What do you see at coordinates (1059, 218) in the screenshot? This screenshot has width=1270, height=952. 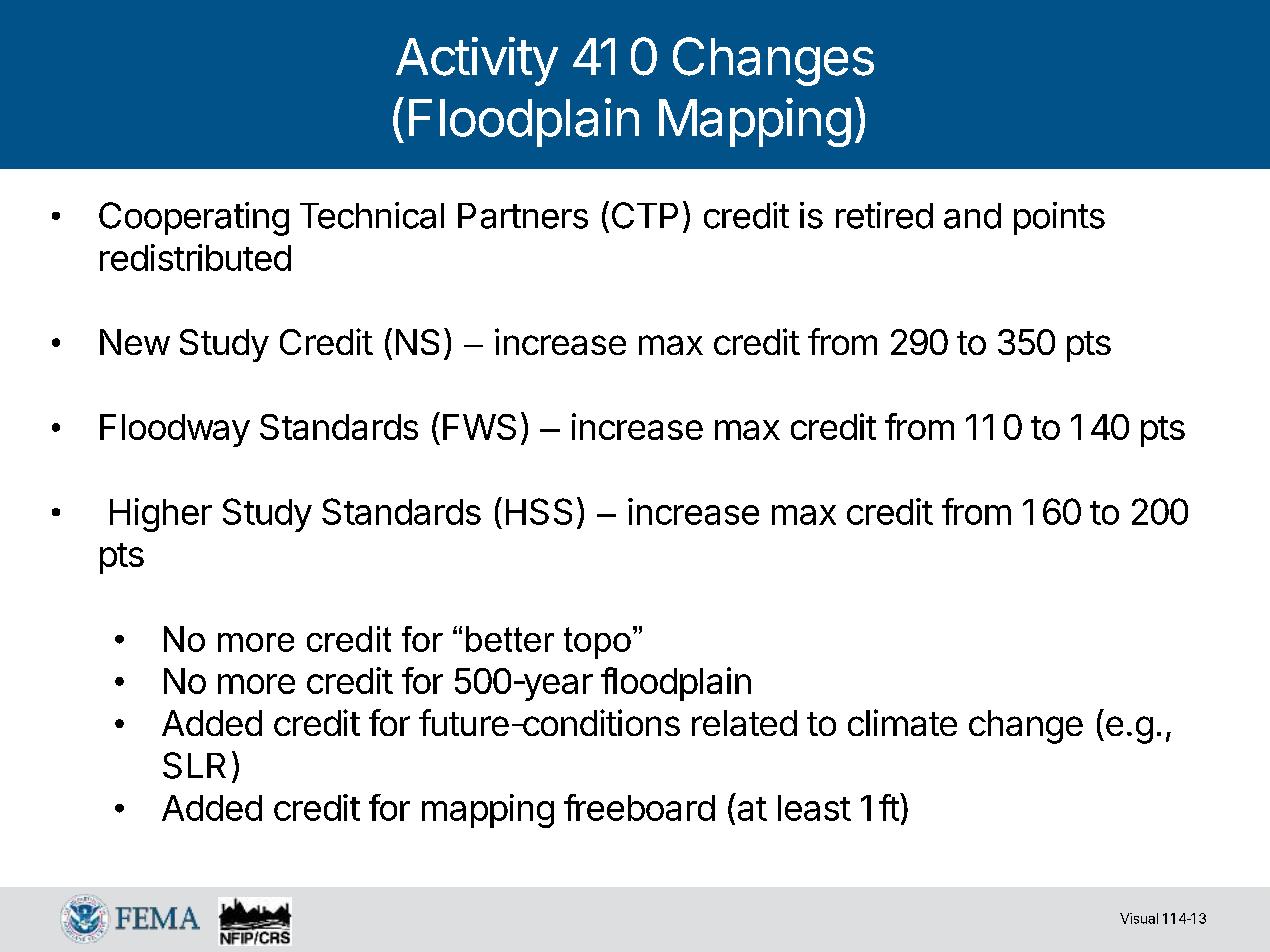 I see `points` at bounding box center [1059, 218].
